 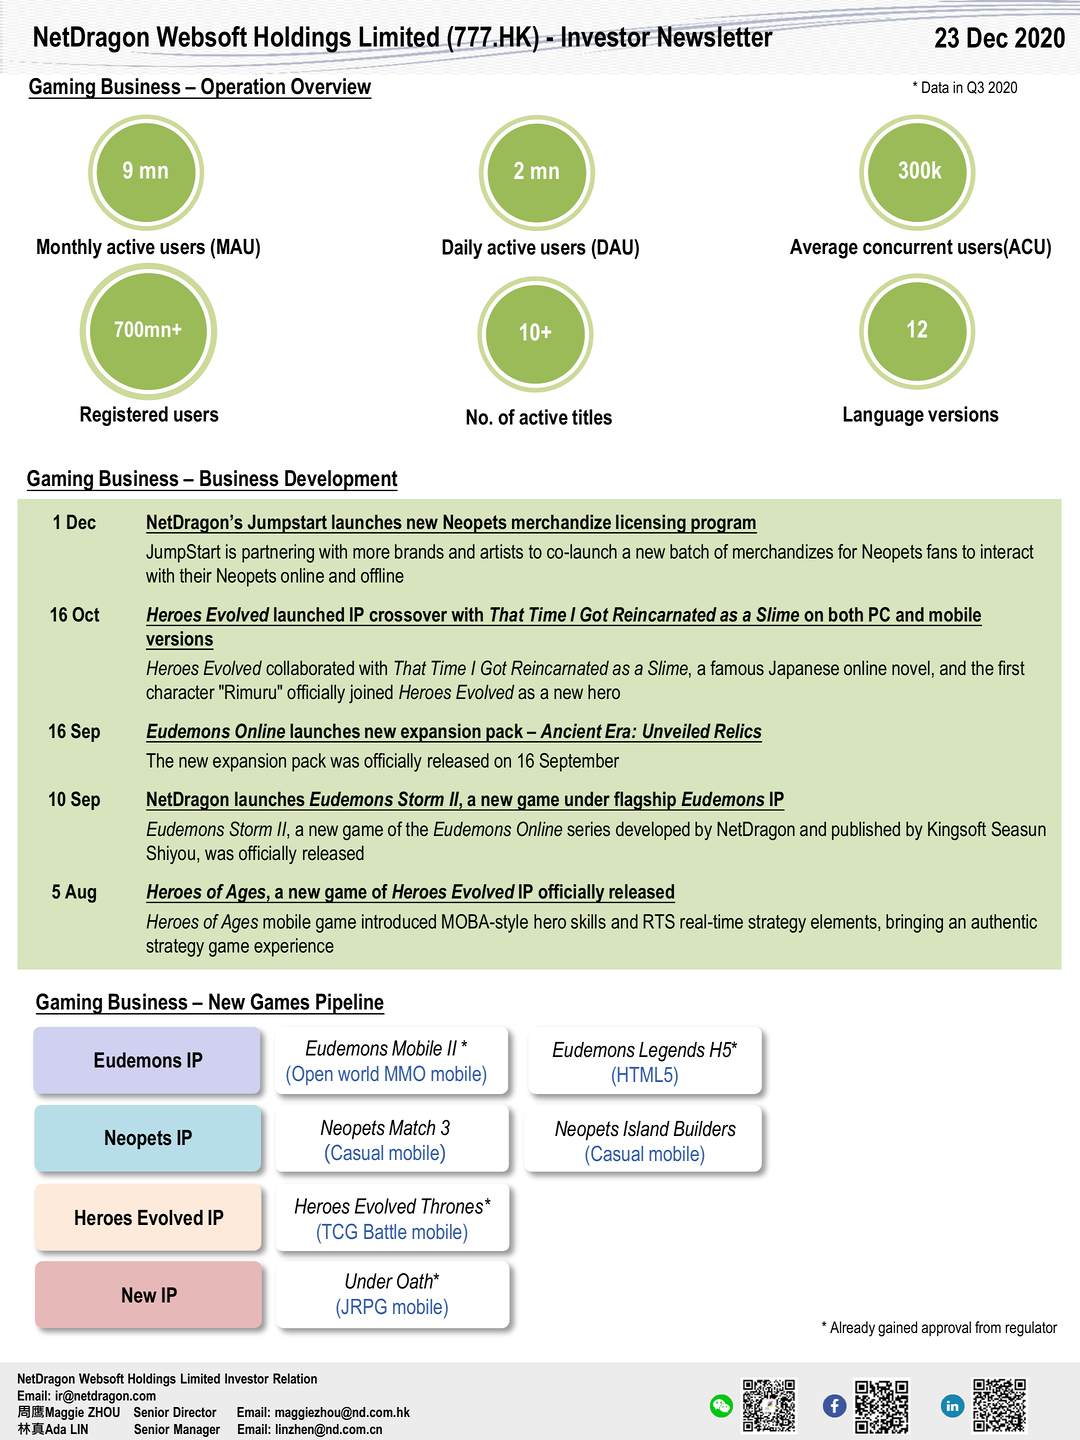 I want to click on Operation, so click(x=243, y=88).
